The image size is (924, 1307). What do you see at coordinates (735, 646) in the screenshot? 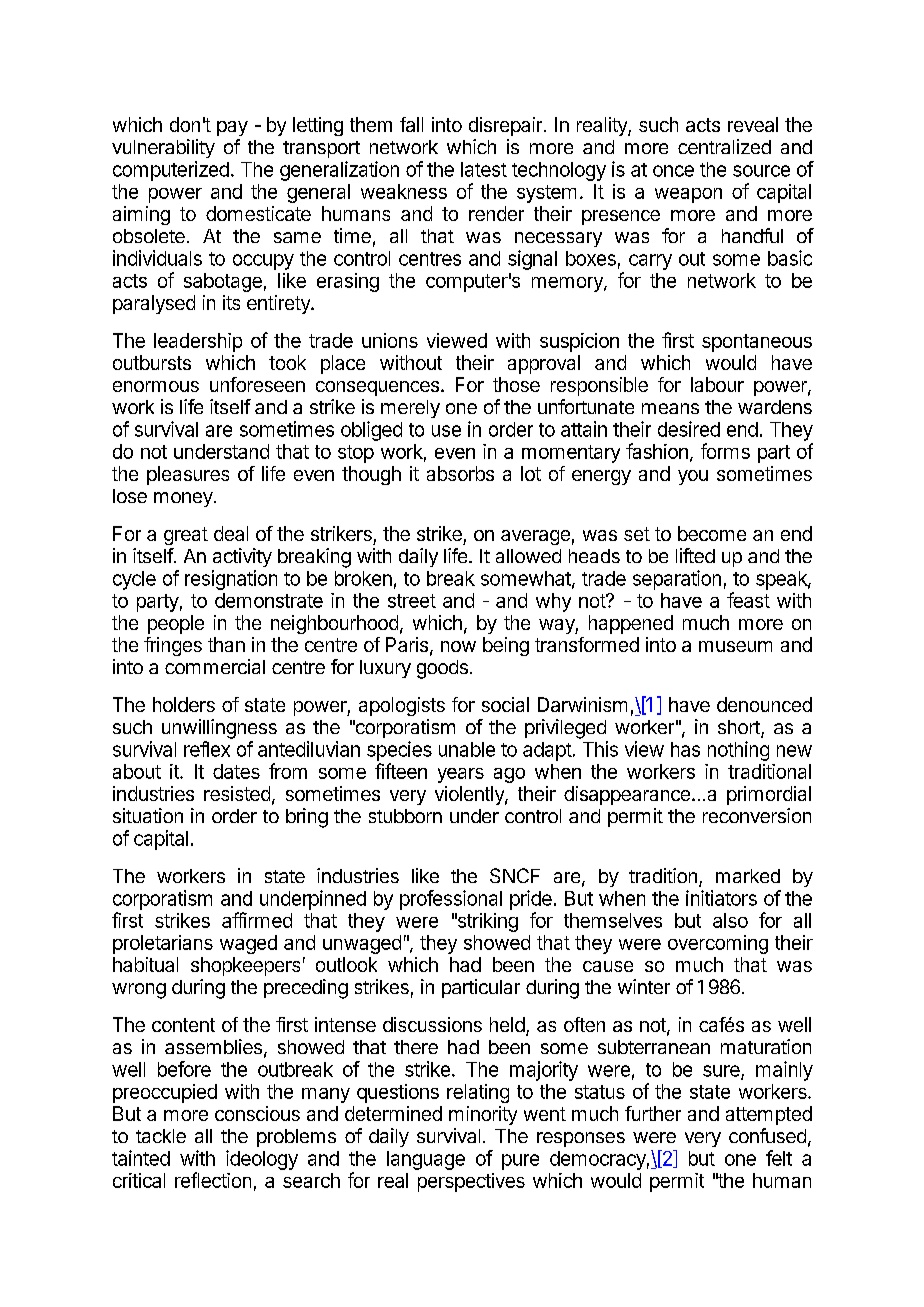
I see `museum` at bounding box center [735, 646].
